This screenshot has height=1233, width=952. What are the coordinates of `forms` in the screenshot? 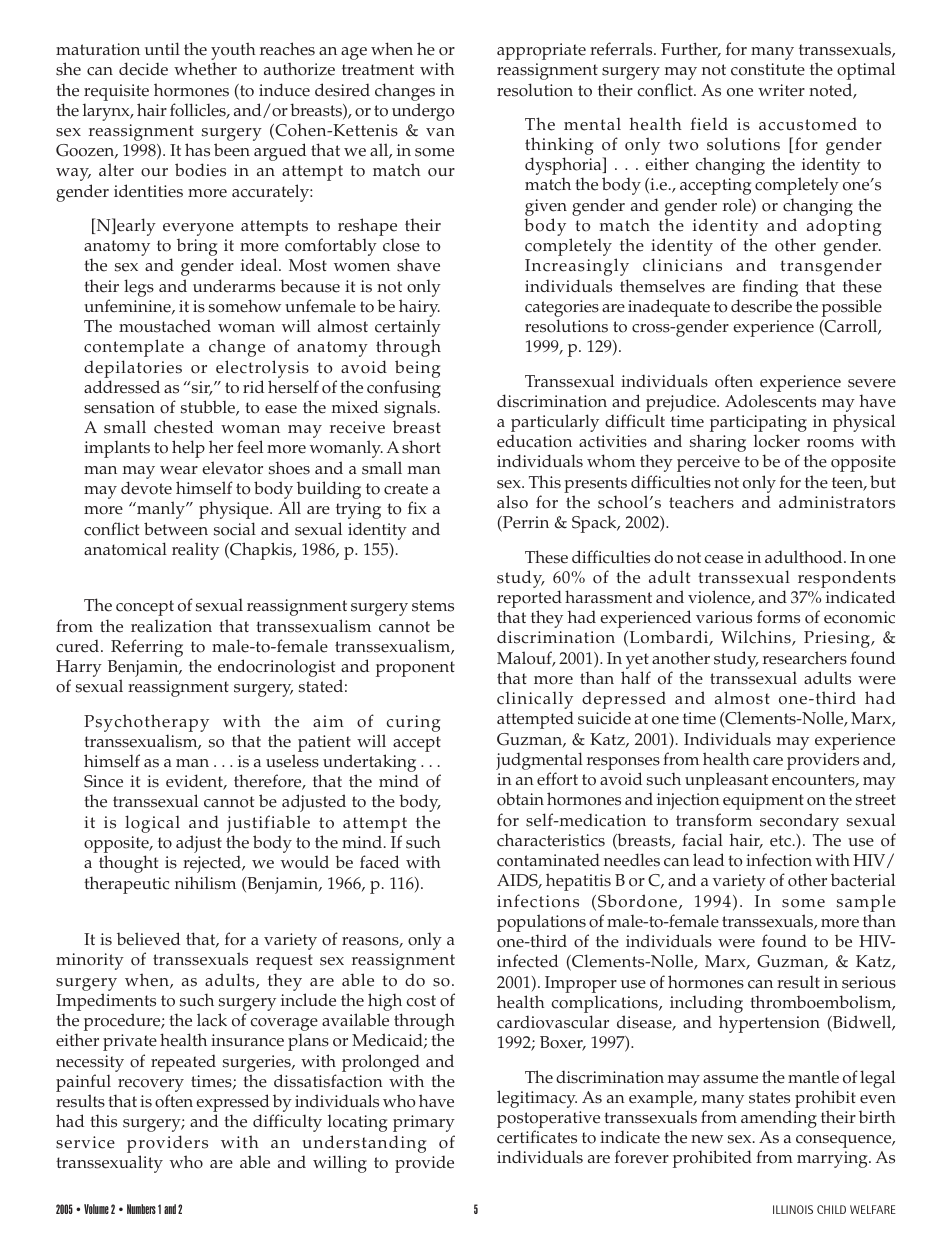 It's located at (778, 617).
